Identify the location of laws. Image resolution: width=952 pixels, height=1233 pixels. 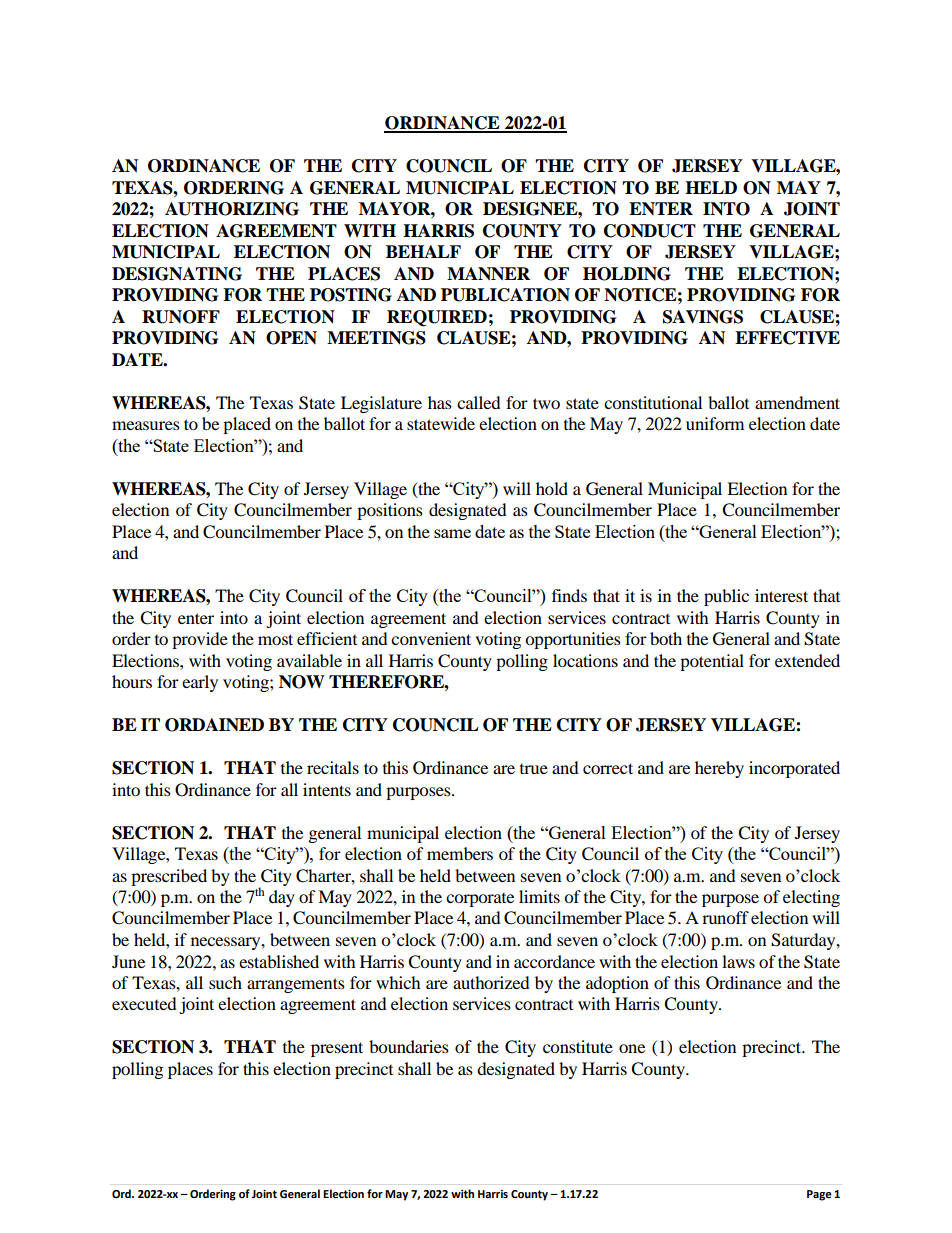
(738, 961).
